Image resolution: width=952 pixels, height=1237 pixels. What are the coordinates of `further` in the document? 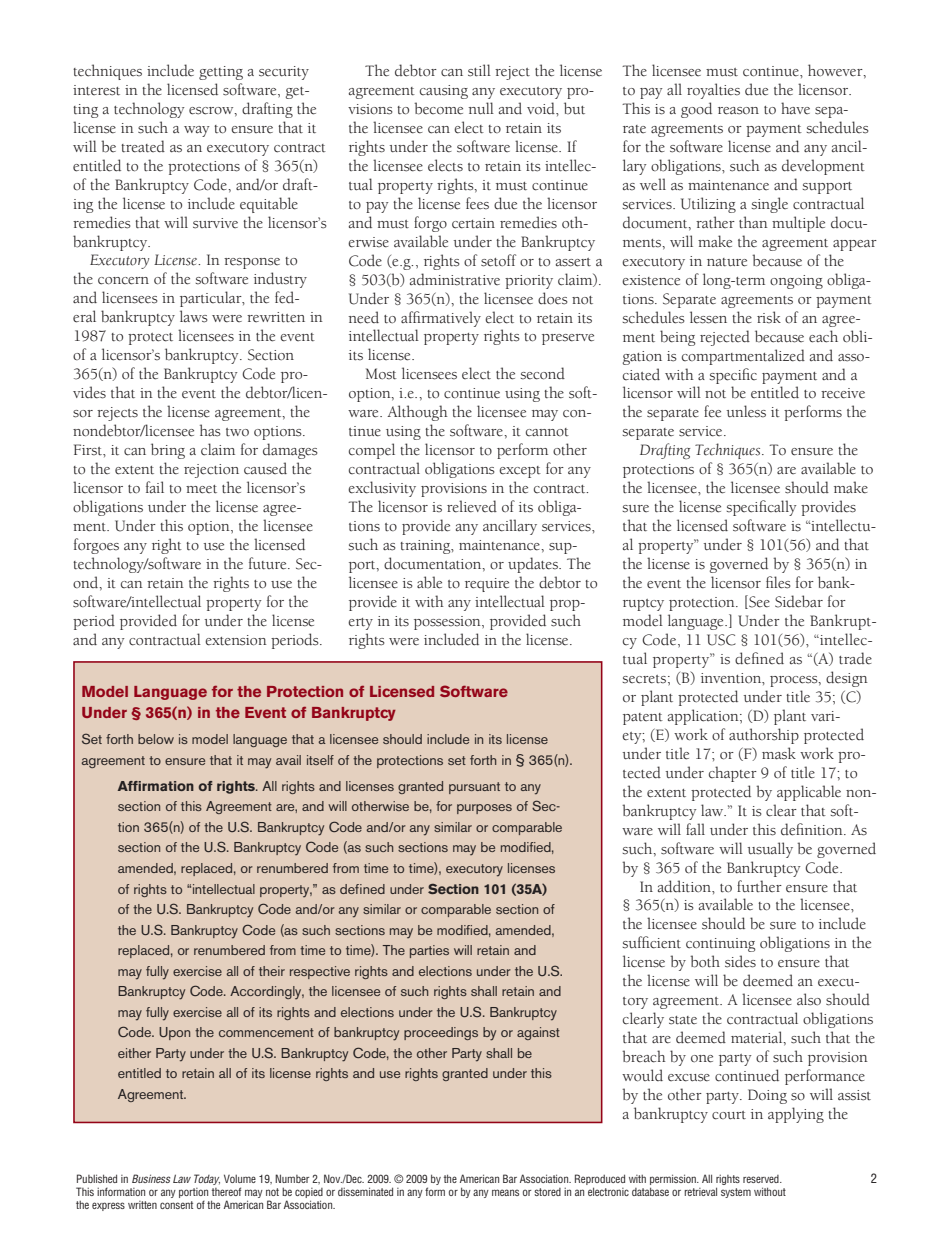 It's located at (759, 886).
